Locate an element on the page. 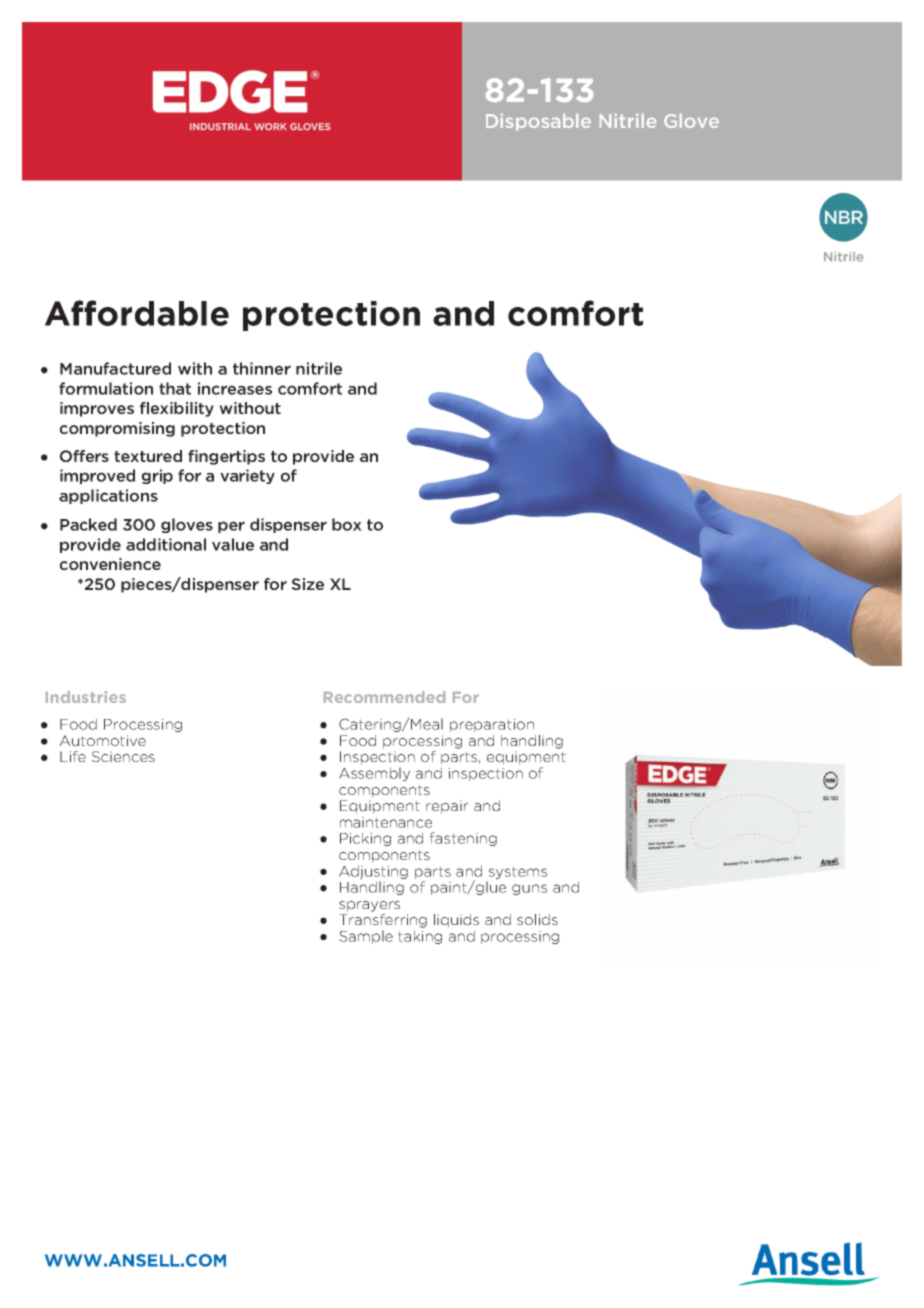 Image resolution: width=924 pixels, height=1308 pixels. preparation is located at coordinates (492, 725).
